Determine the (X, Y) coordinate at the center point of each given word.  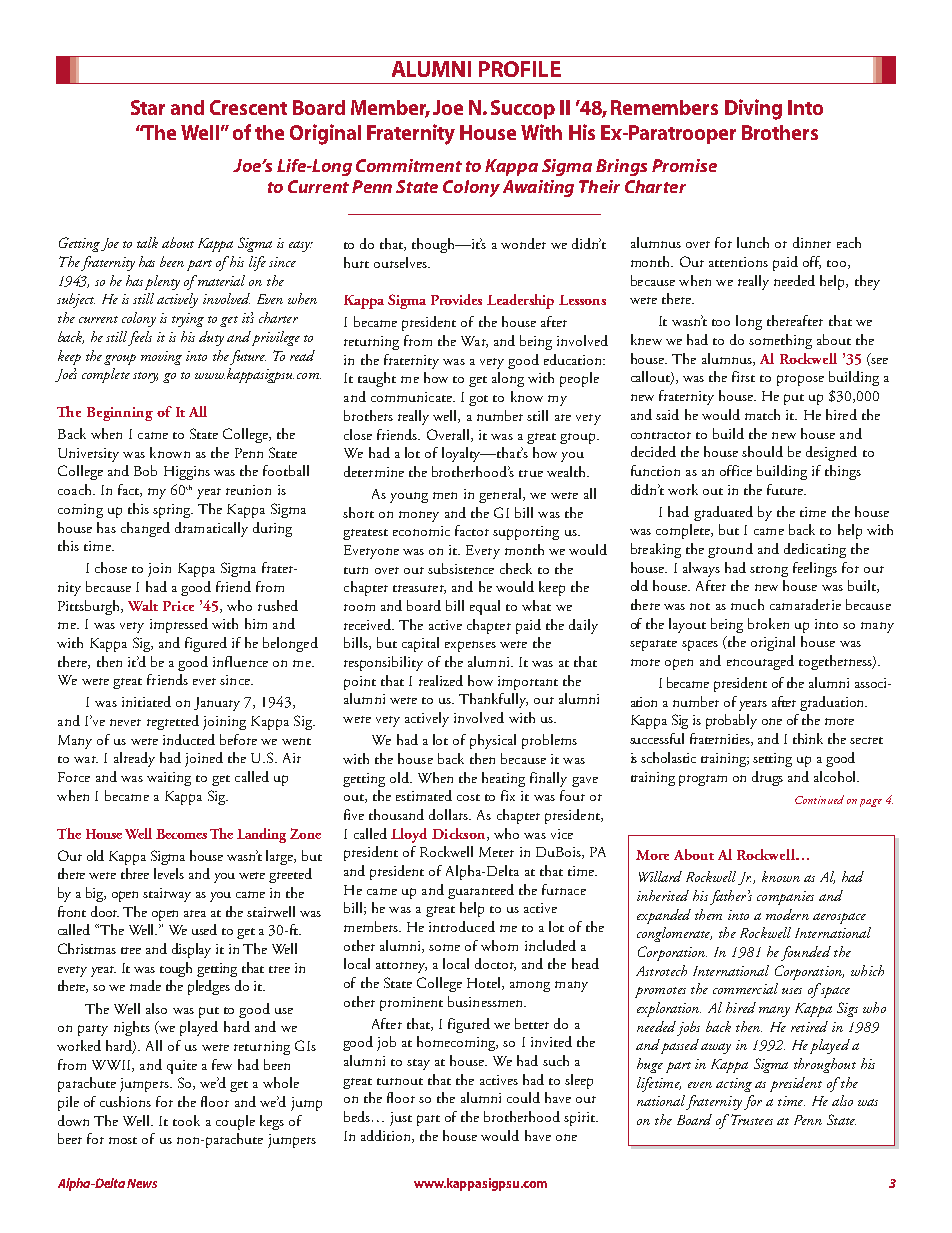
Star (148, 107)
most (123, 1140)
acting (734, 1085)
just (401, 1119)
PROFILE (520, 69)
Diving (753, 109)
